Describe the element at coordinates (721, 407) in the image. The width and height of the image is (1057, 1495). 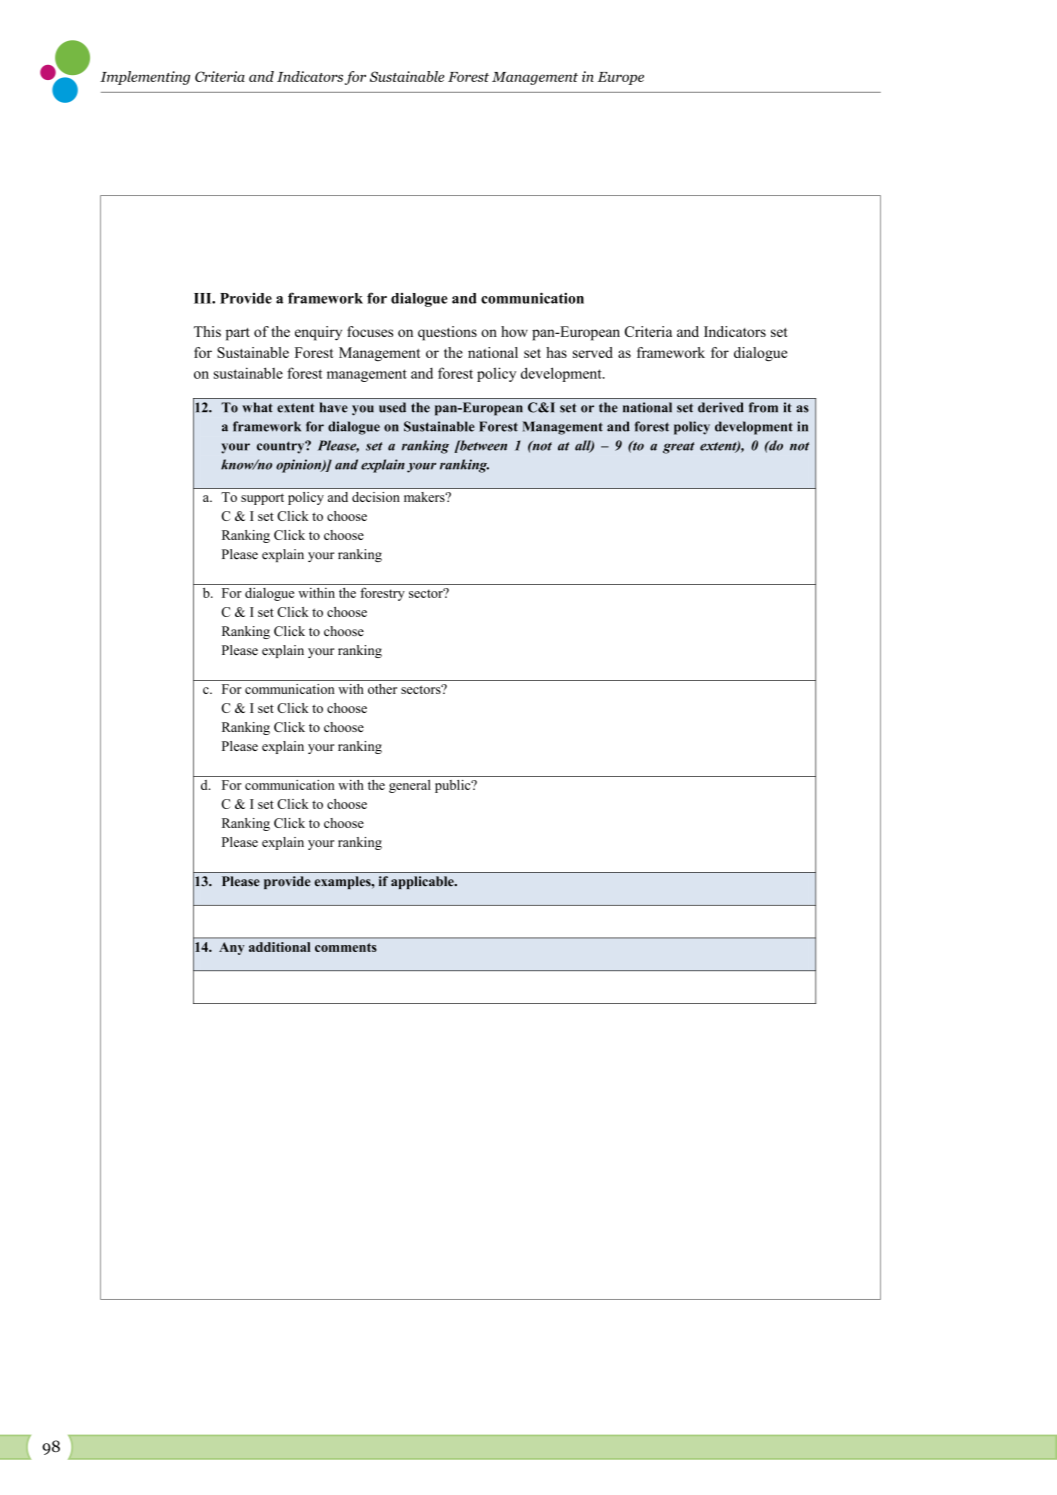
I see `derived` at that location.
